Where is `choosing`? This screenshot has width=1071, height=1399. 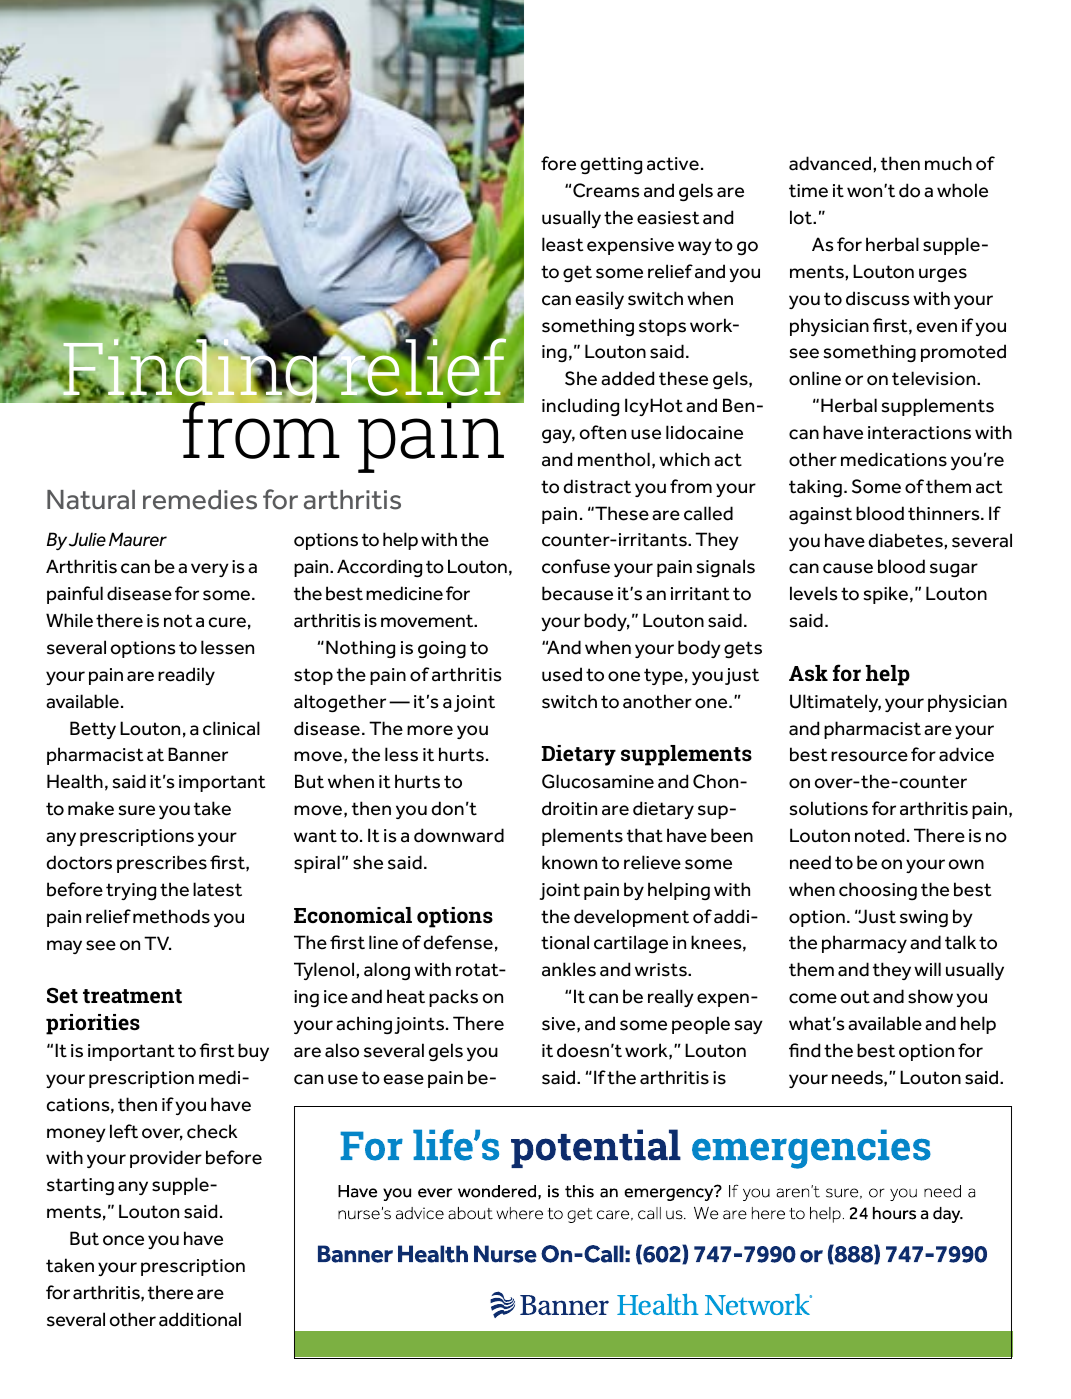
choosing is located at coordinates (878, 891).
